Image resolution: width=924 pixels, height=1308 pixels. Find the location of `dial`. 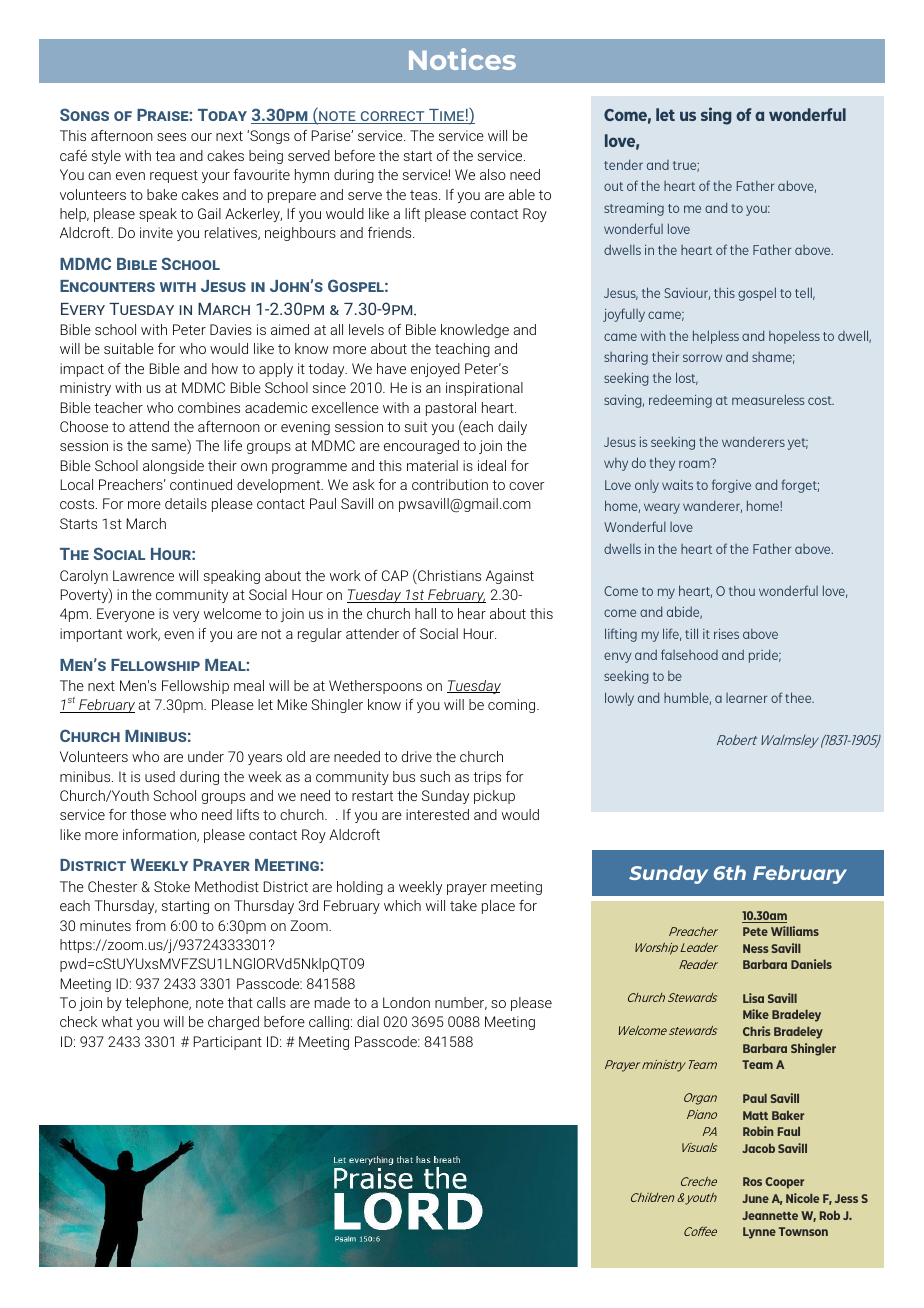

dial is located at coordinates (368, 1021).
